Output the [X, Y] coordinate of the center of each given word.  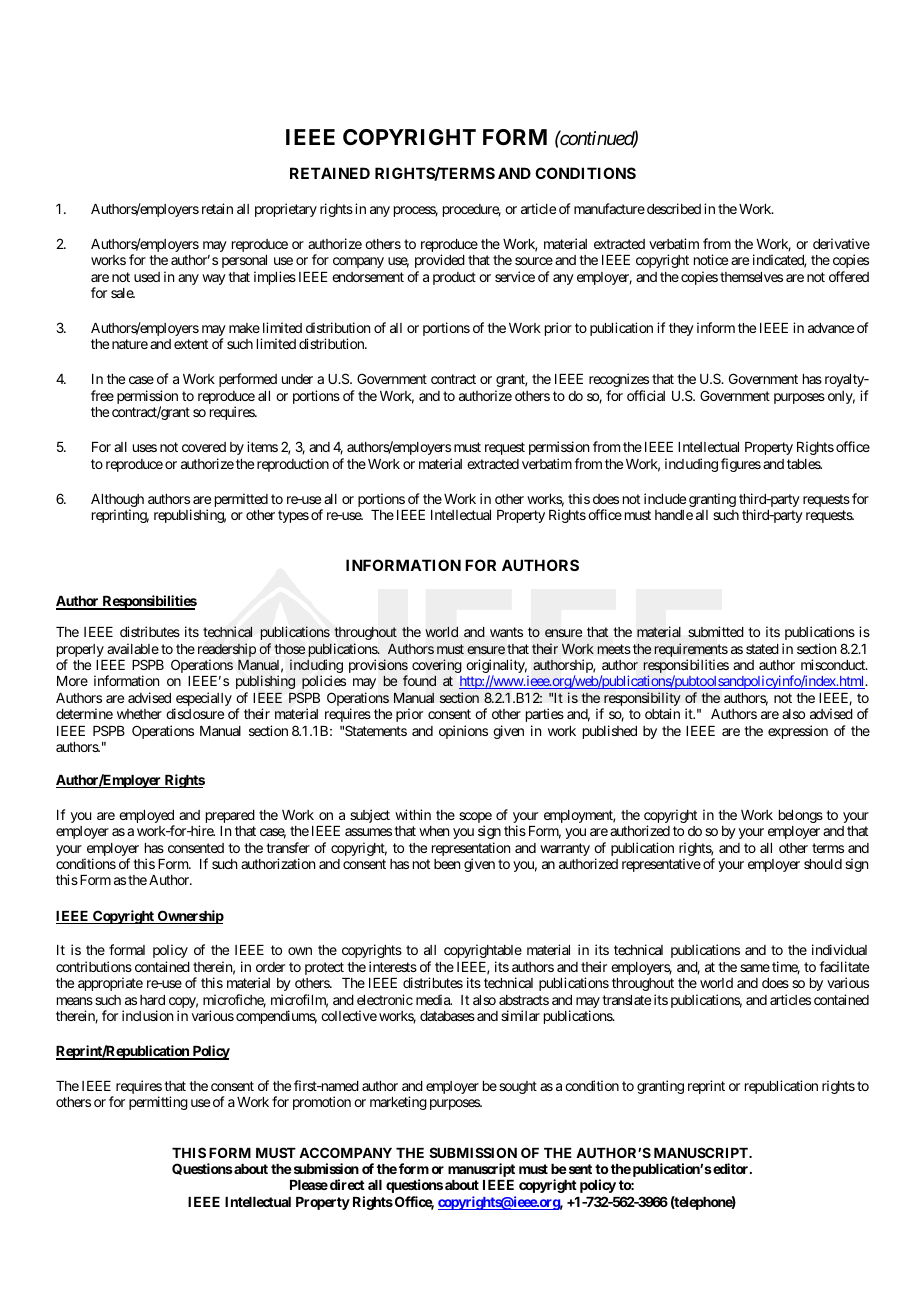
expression [798, 732]
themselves [751, 277]
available [133, 648]
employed [147, 818]
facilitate [844, 966]
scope [475, 819]
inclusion [147, 1015]
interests [393, 966]
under [297, 379]
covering [436, 666]
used [147, 277]
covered [204, 447]
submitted [716, 632]
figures [741, 465]
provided [440, 261]
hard [152, 1000]
